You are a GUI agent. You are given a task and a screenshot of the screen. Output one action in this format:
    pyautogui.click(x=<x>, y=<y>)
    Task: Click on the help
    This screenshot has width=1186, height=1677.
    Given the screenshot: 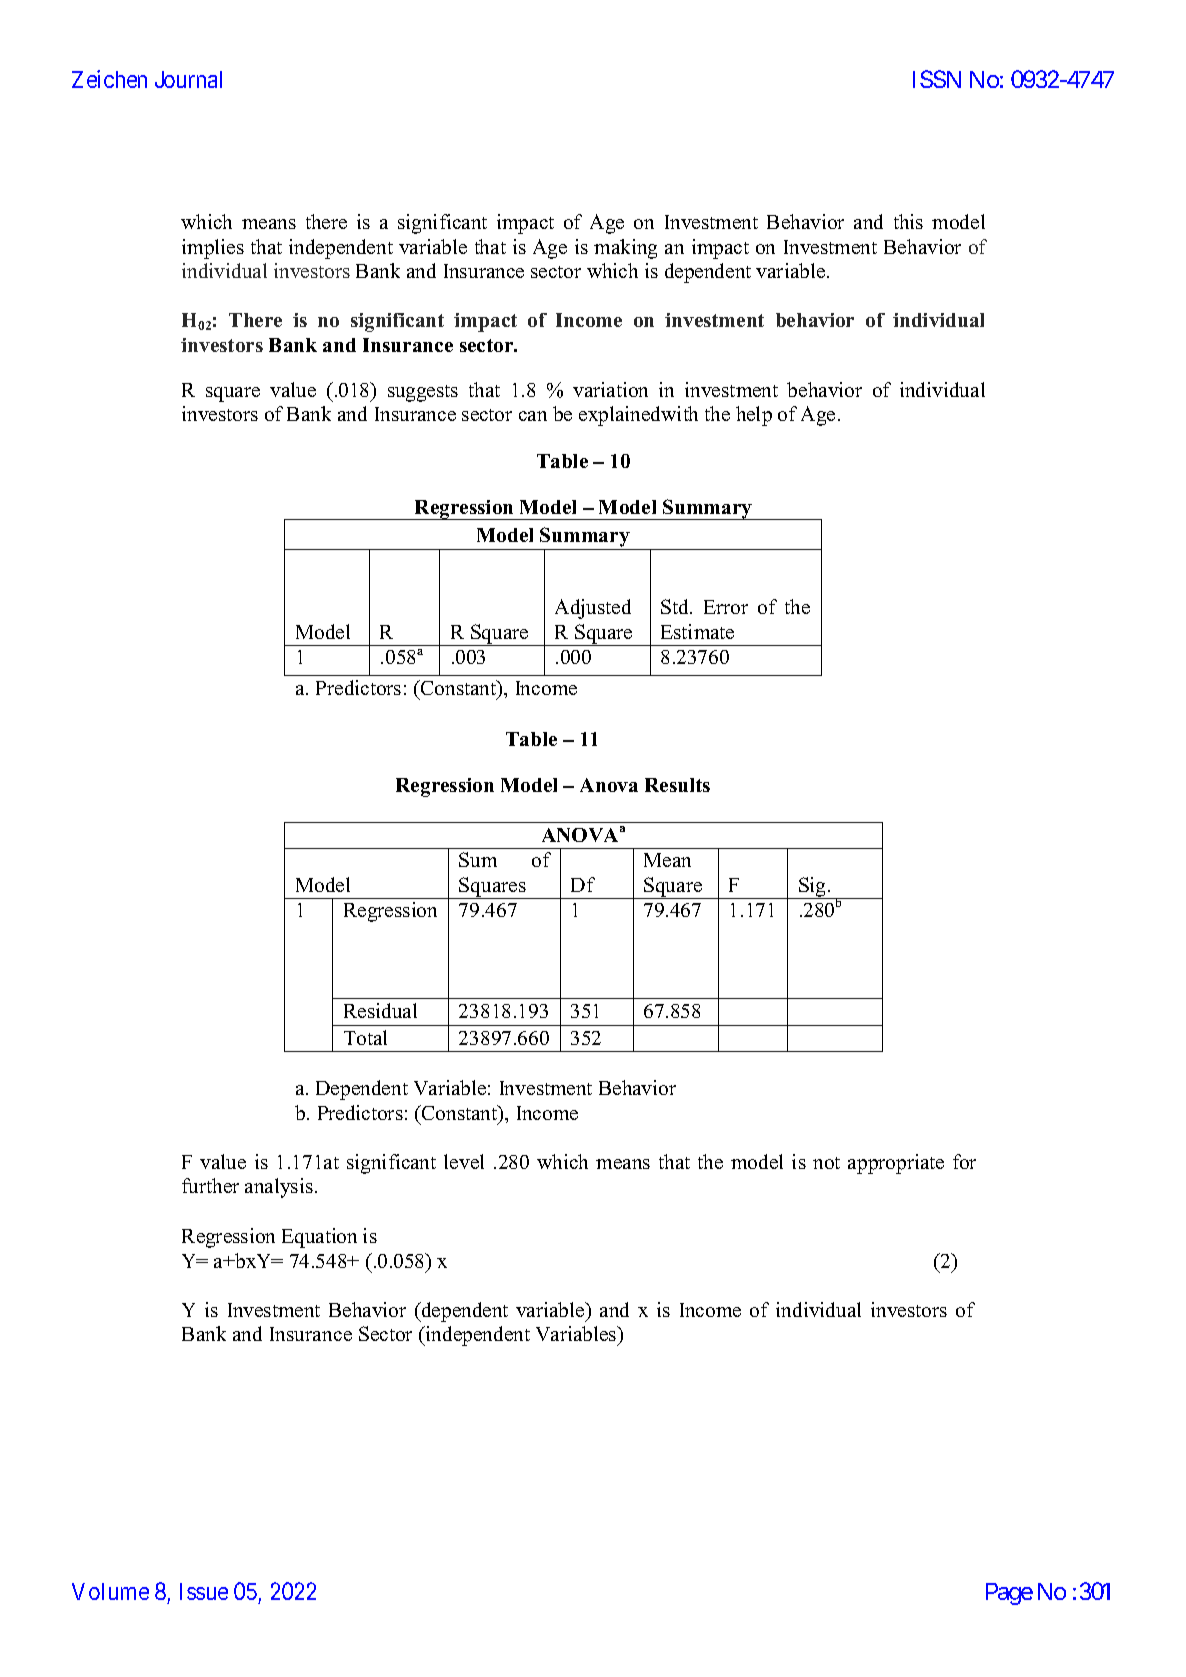 What is the action you would take?
    pyautogui.click(x=754, y=416)
